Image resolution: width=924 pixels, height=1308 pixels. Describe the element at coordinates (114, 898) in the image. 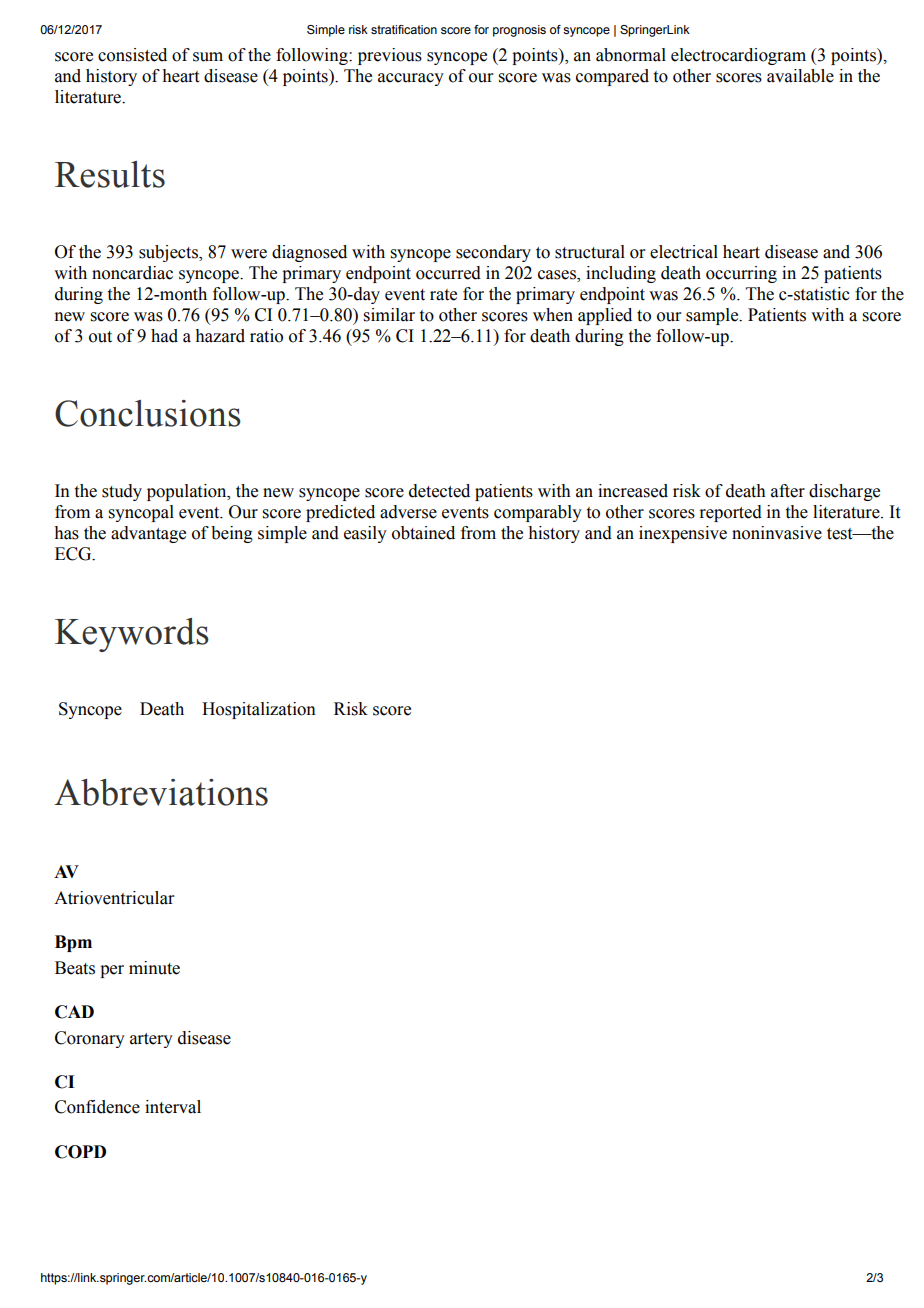

I see `Atrioventricular` at that location.
